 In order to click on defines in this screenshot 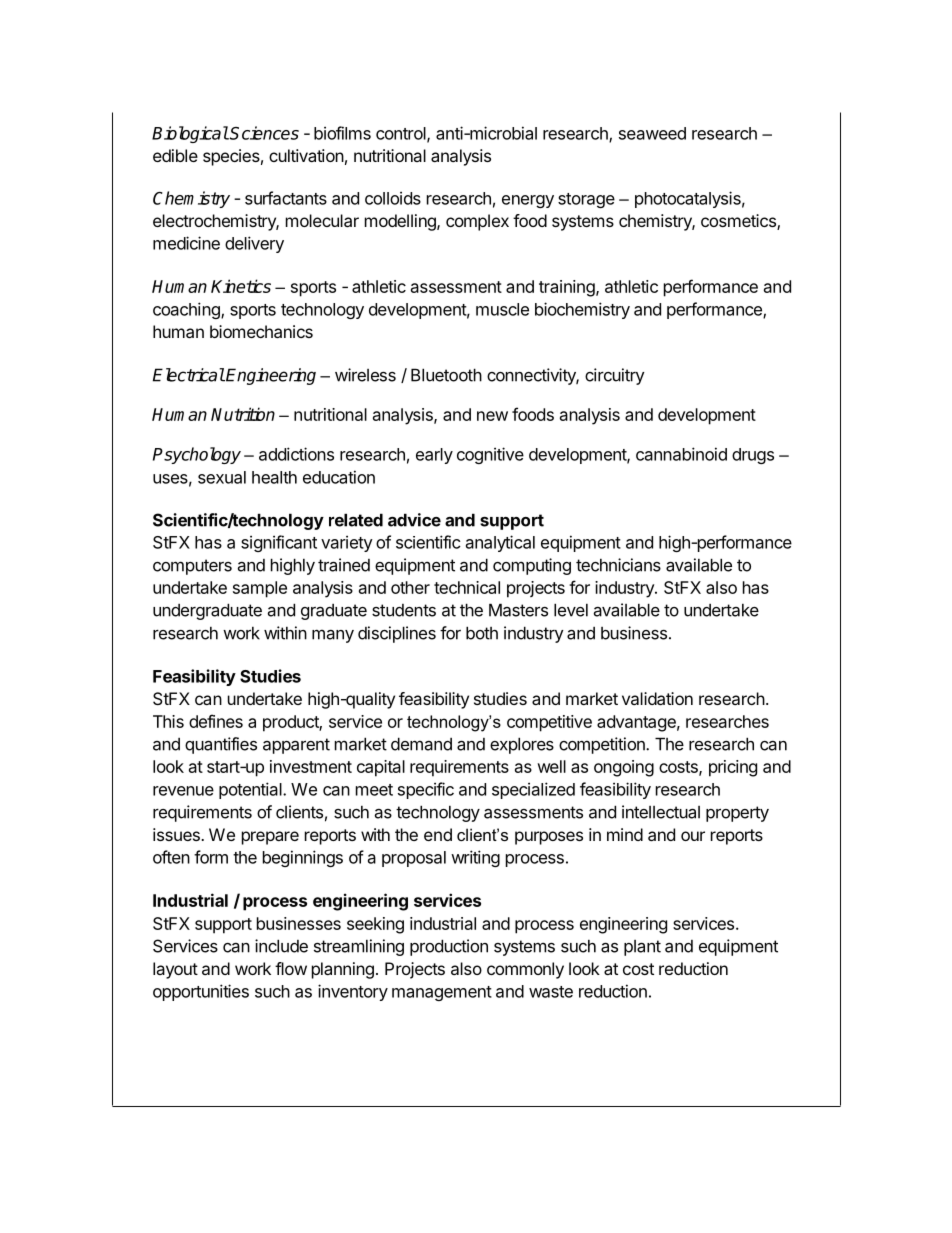, I will do `click(216, 721)`.
